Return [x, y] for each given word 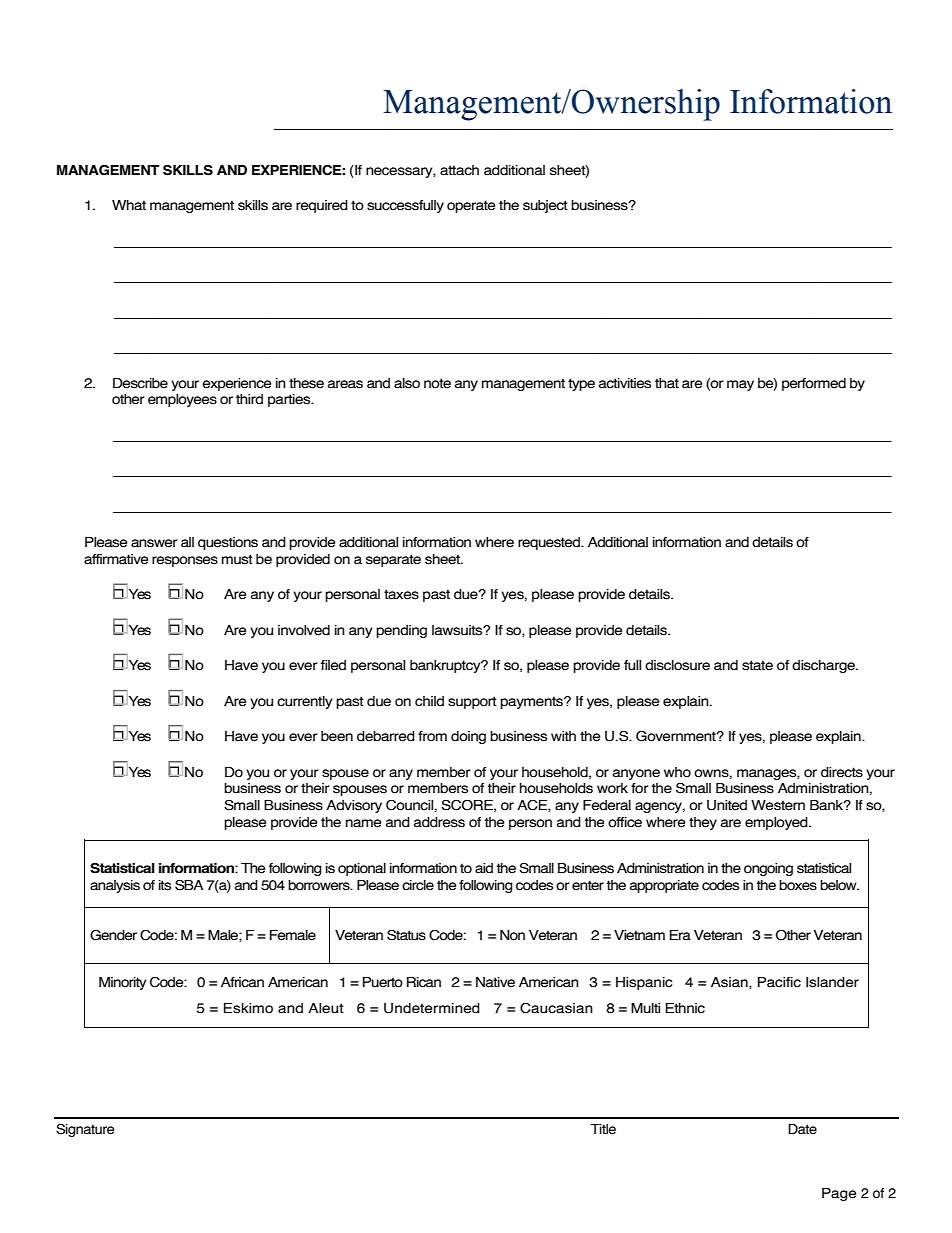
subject [545, 206]
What [129, 205]
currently [305, 702]
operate [471, 206]
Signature [85, 1130]
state [757, 665]
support [472, 702]
